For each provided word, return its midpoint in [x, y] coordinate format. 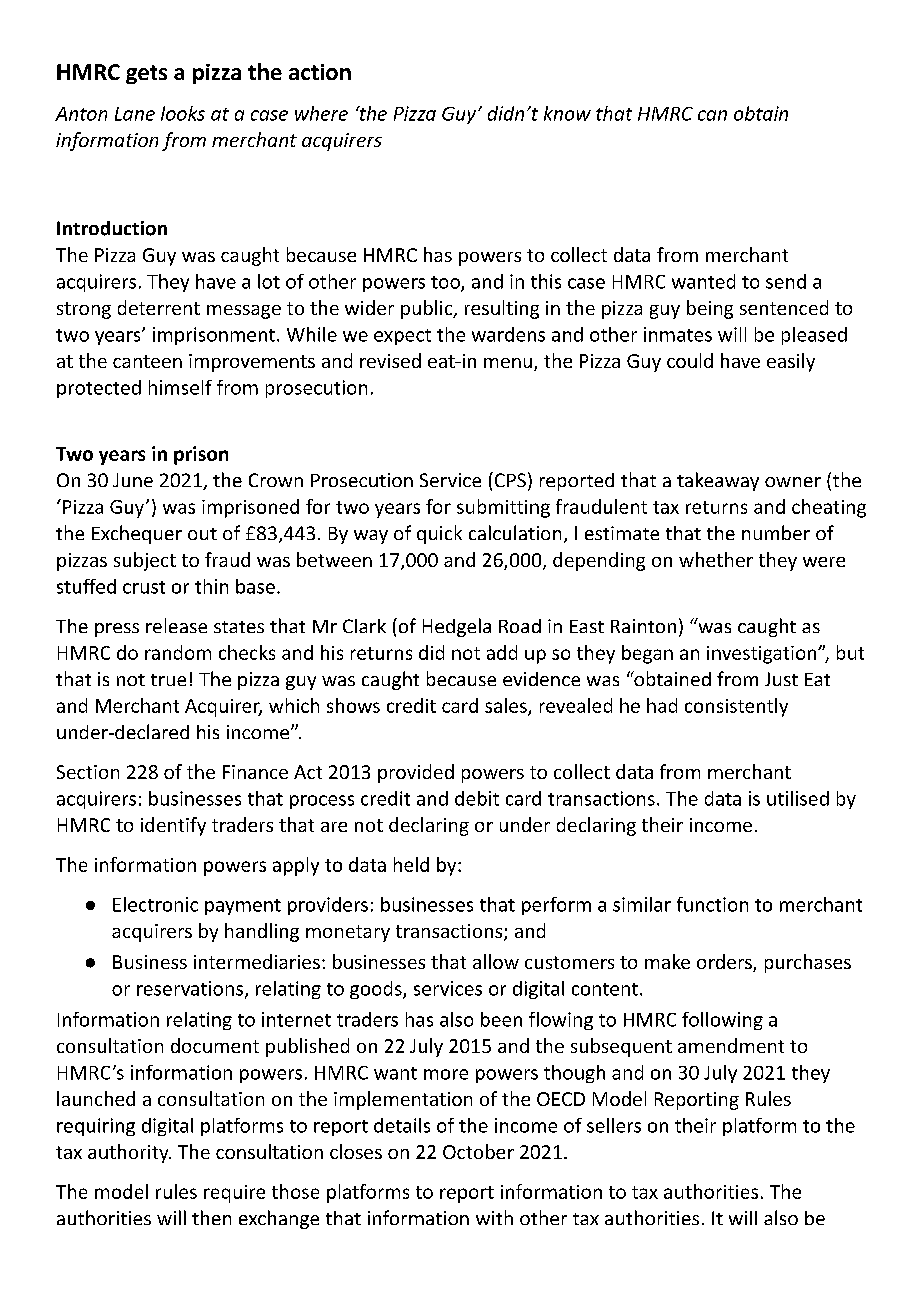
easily [791, 362]
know [567, 113]
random [178, 652]
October [478, 1151]
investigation [763, 655]
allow [496, 961]
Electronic [155, 904]
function [712, 904]
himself [180, 387]
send [786, 281]
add [502, 652]
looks [183, 113]
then [211, 1217]
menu [508, 363]
